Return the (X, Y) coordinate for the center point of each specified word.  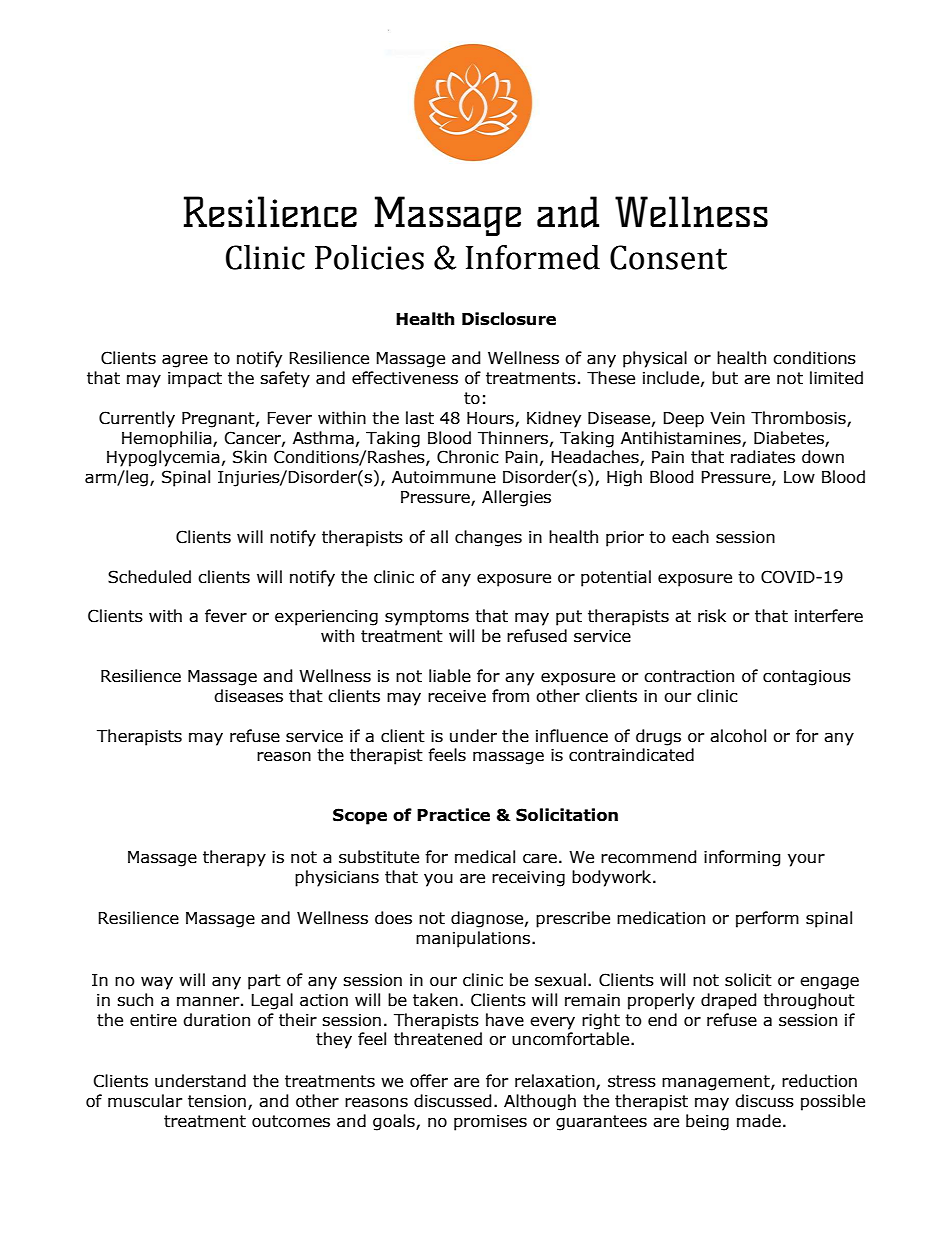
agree (185, 361)
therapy (234, 858)
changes (488, 538)
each (690, 537)
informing (742, 858)
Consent (668, 257)
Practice (453, 815)
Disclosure (509, 319)
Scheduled (149, 577)
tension (217, 1101)
